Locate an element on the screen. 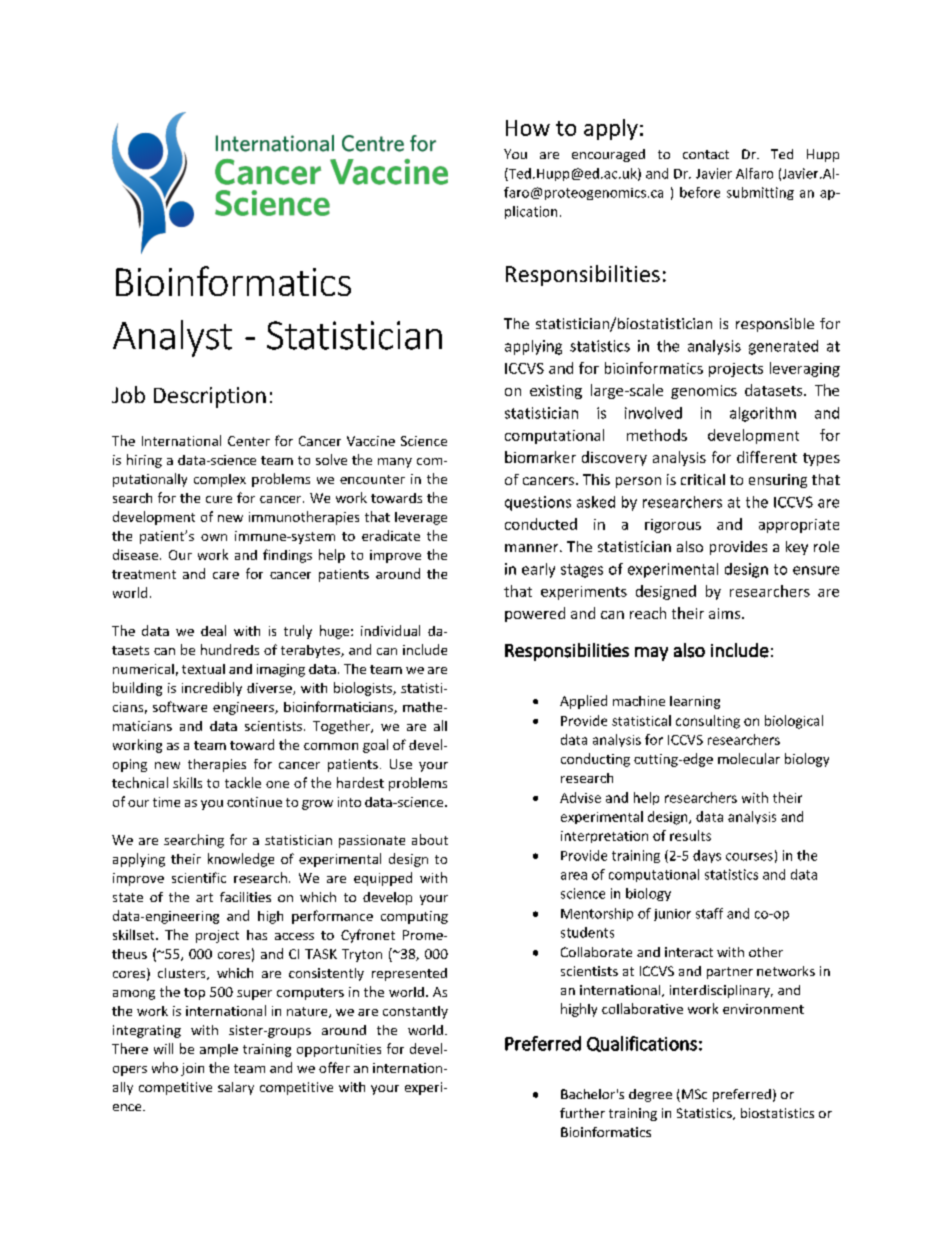 Image resolution: width=952 pixels, height=1233 pixels. Analyst is located at coordinates (172, 338).
